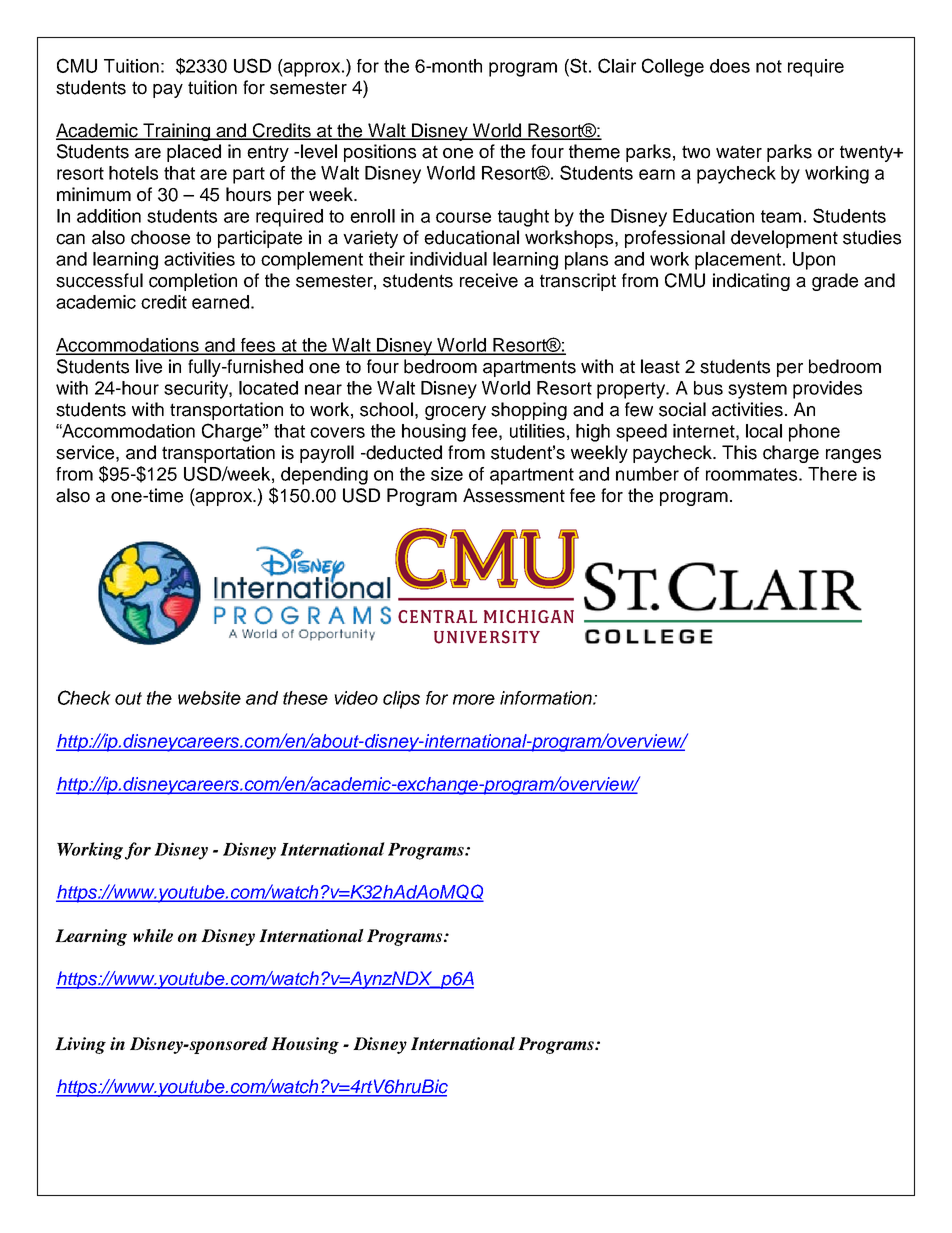 This page has width=952, height=1233. What do you see at coordinates (176, 132) in the page?
I see `Training` at bounding box center [176, 132].
